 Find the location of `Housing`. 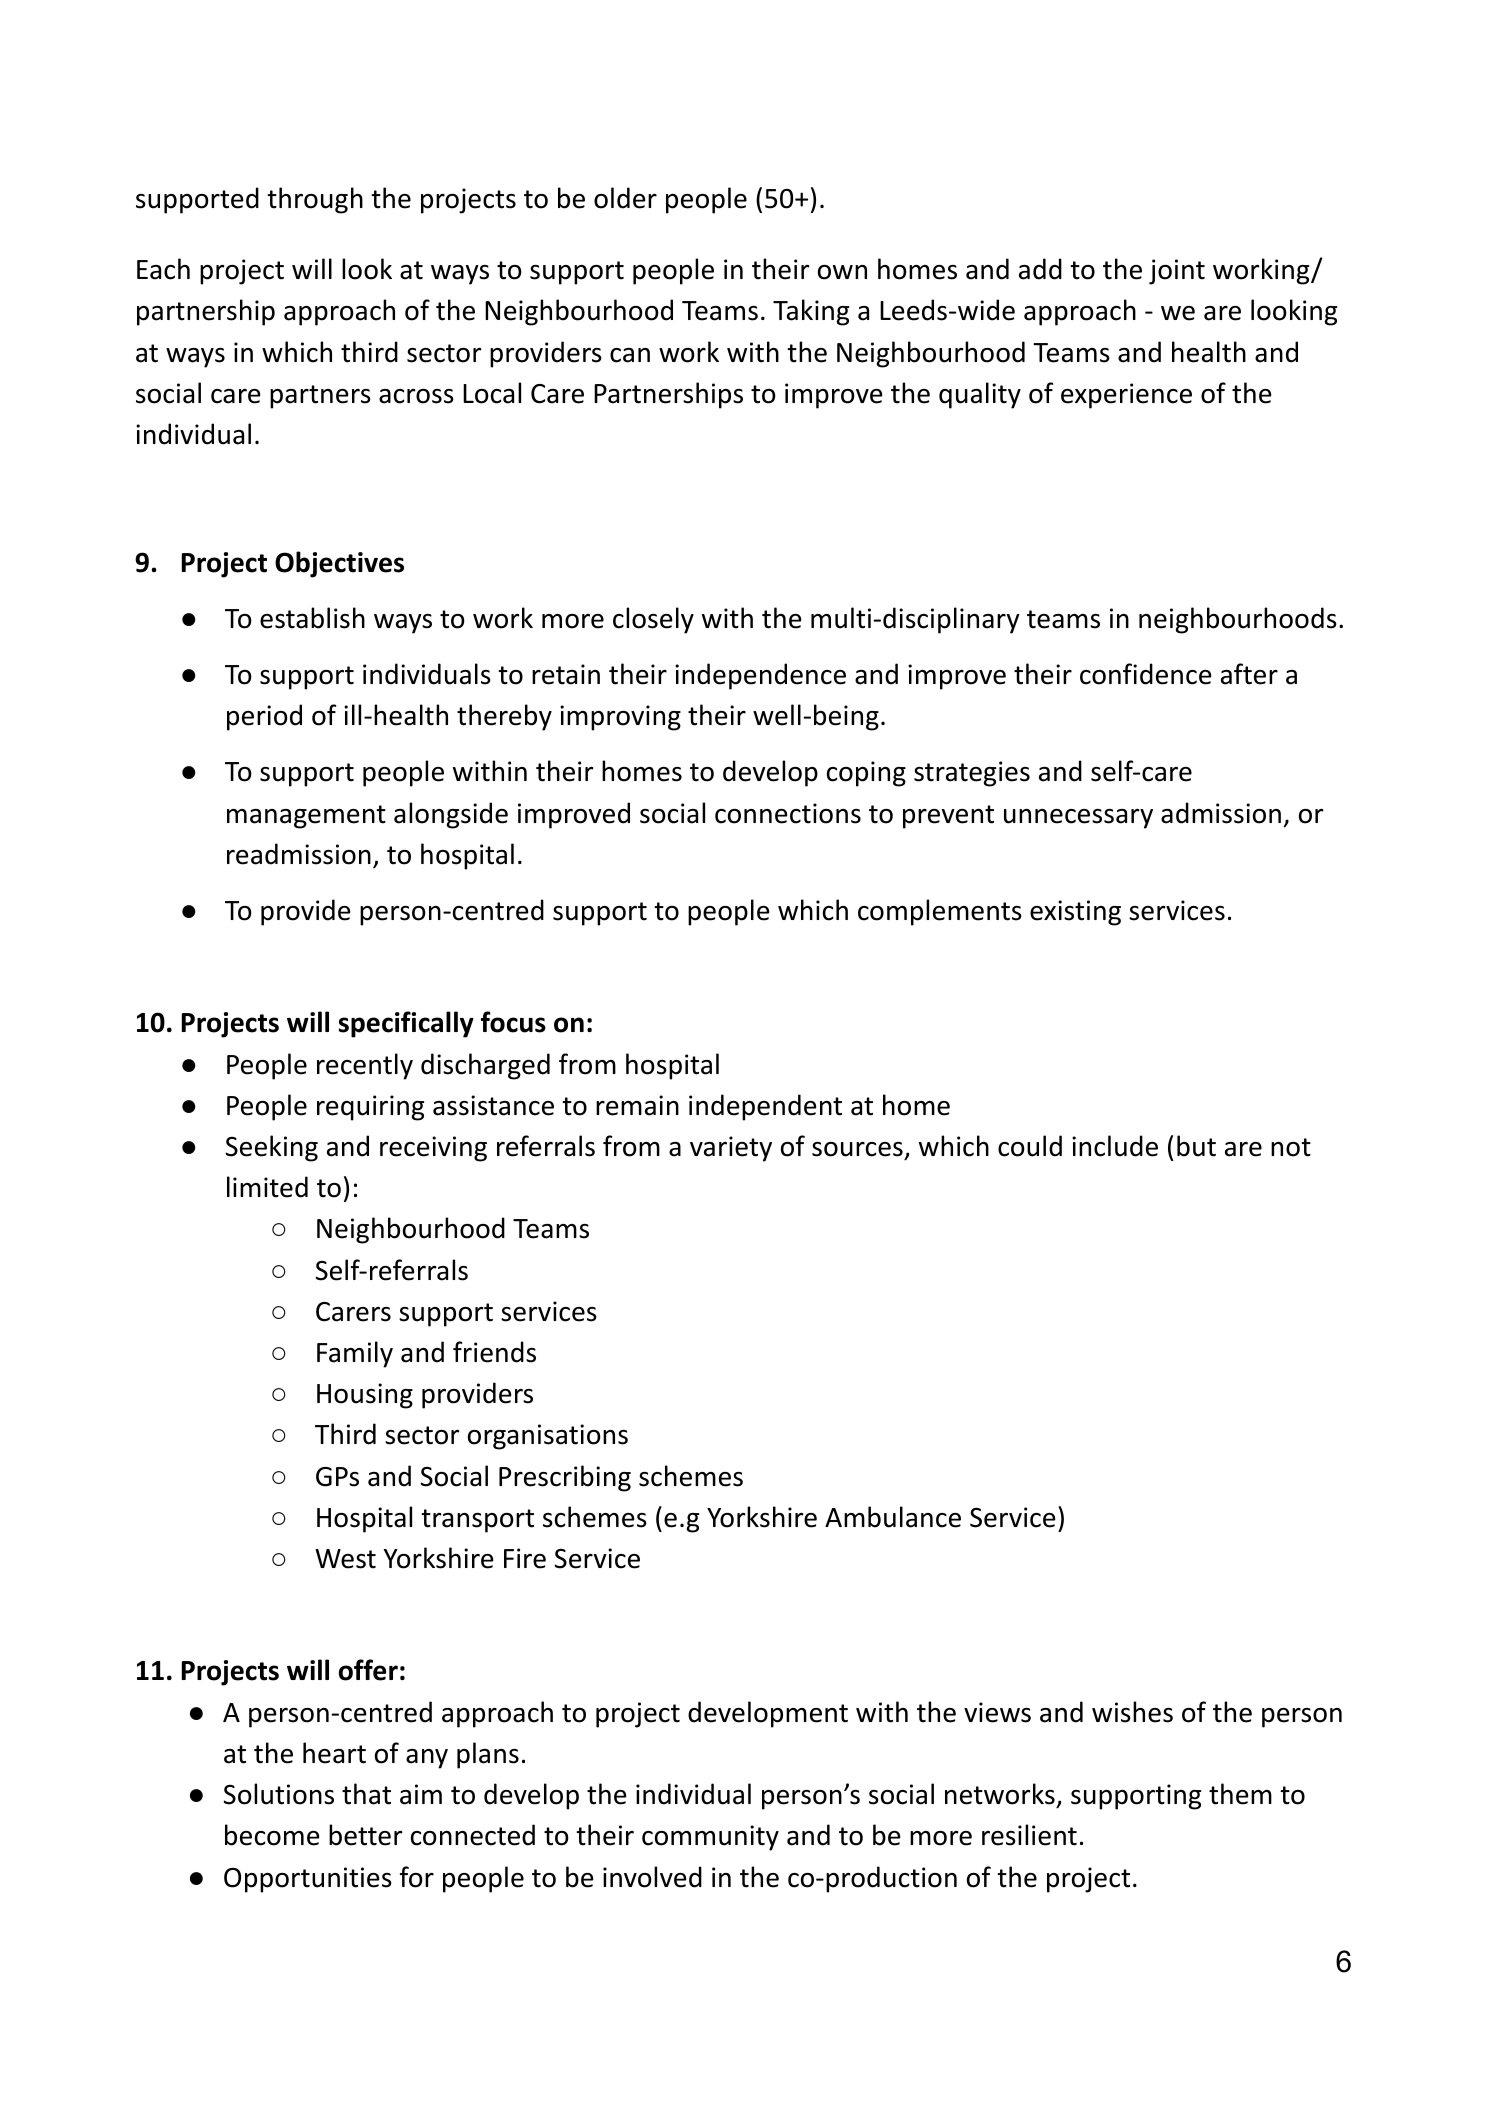

Housing is located at coordinates (365, 1396).
